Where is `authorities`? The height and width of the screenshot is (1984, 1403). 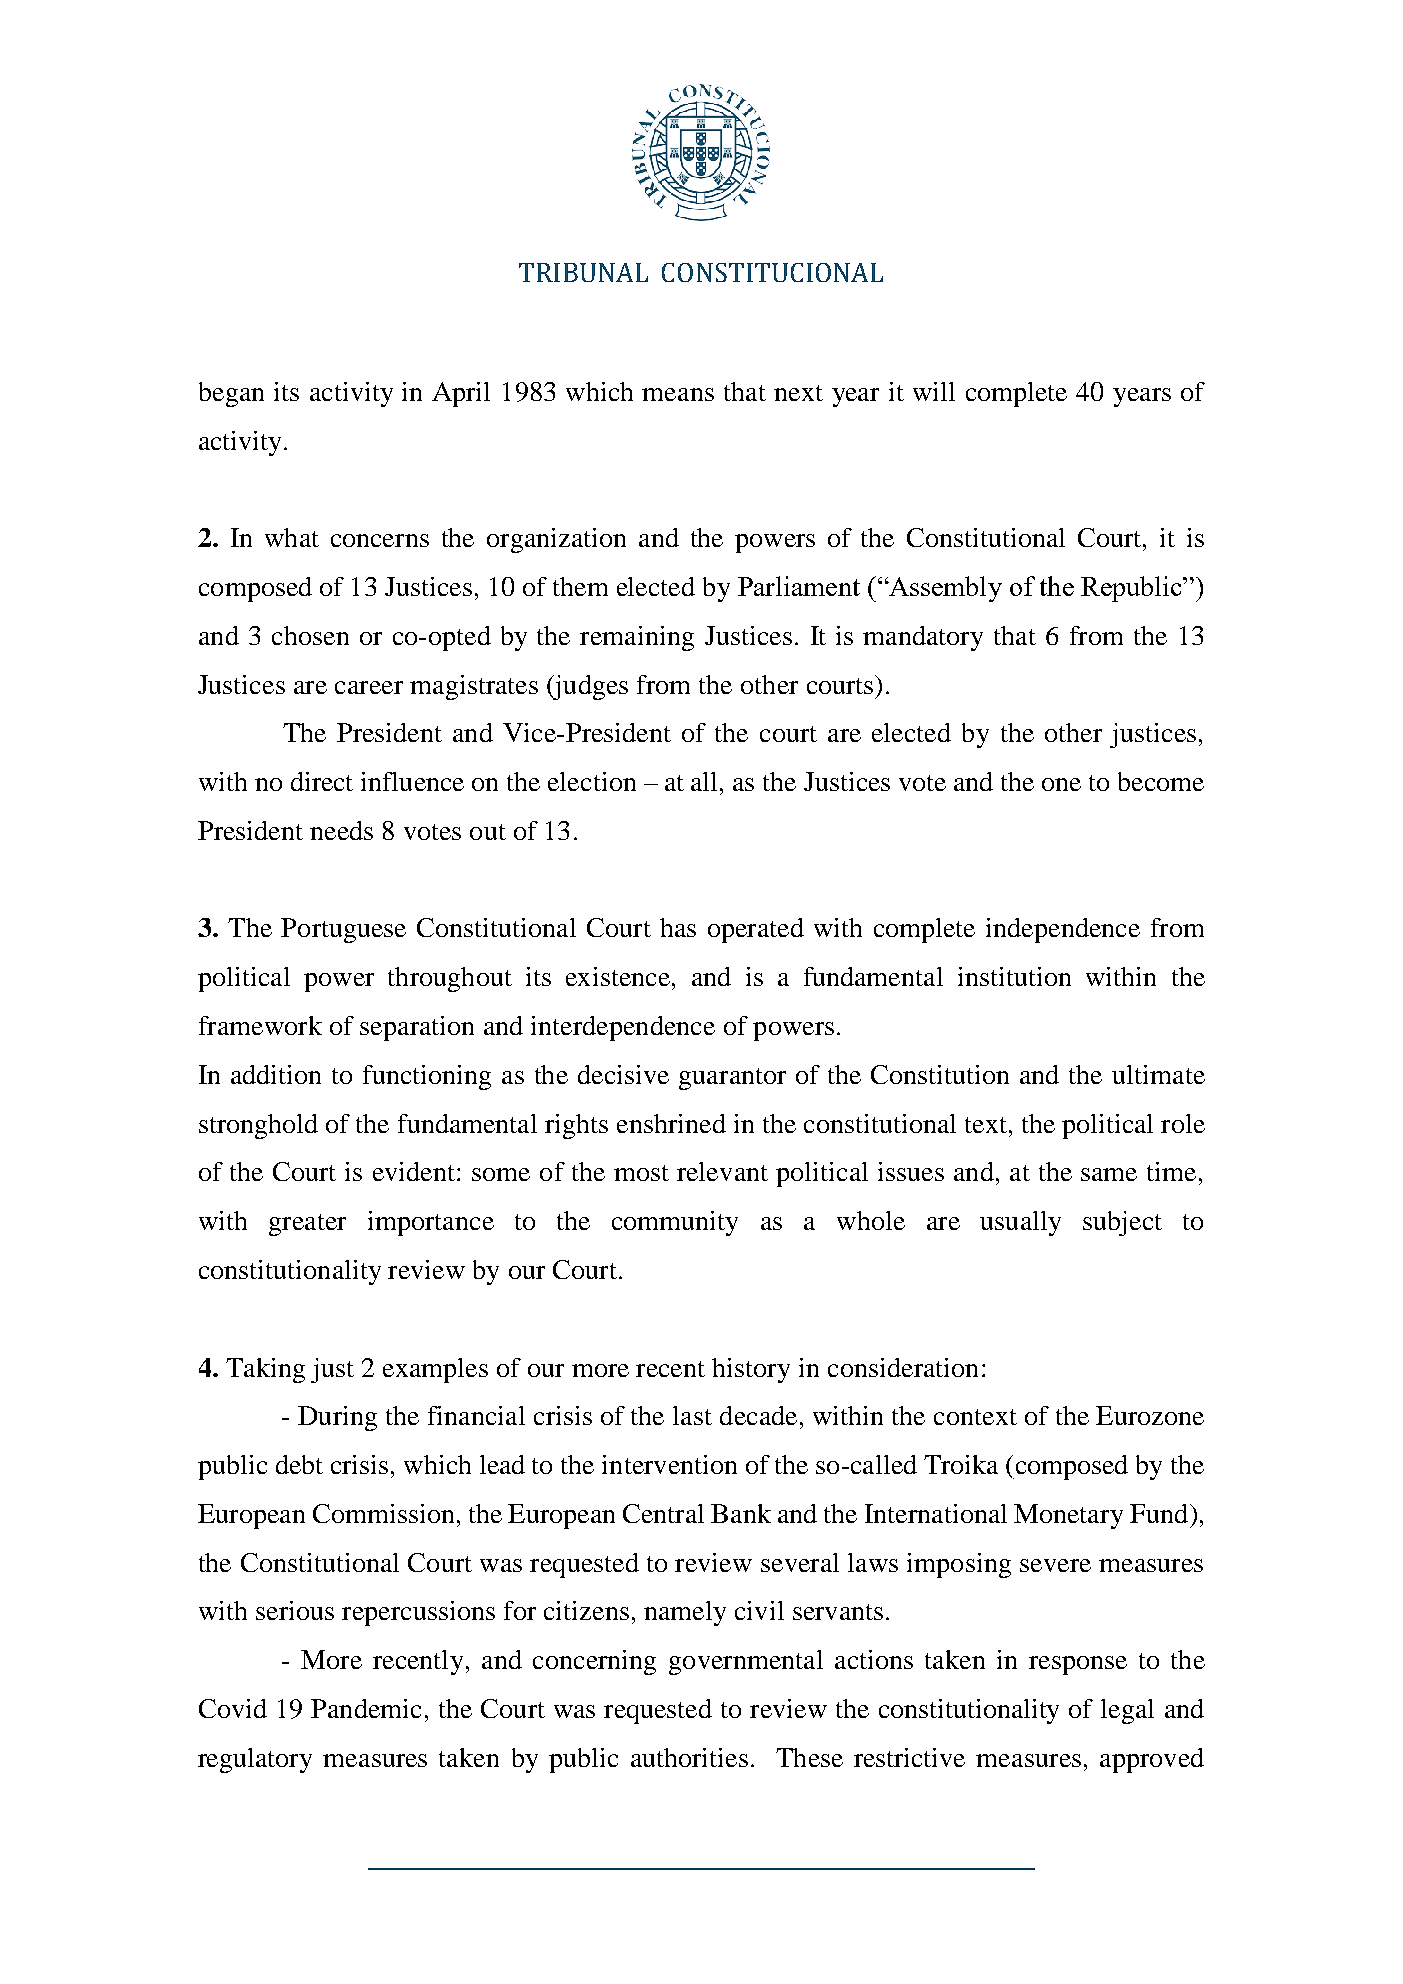
authorities is located at coordinates (689, 1757).
